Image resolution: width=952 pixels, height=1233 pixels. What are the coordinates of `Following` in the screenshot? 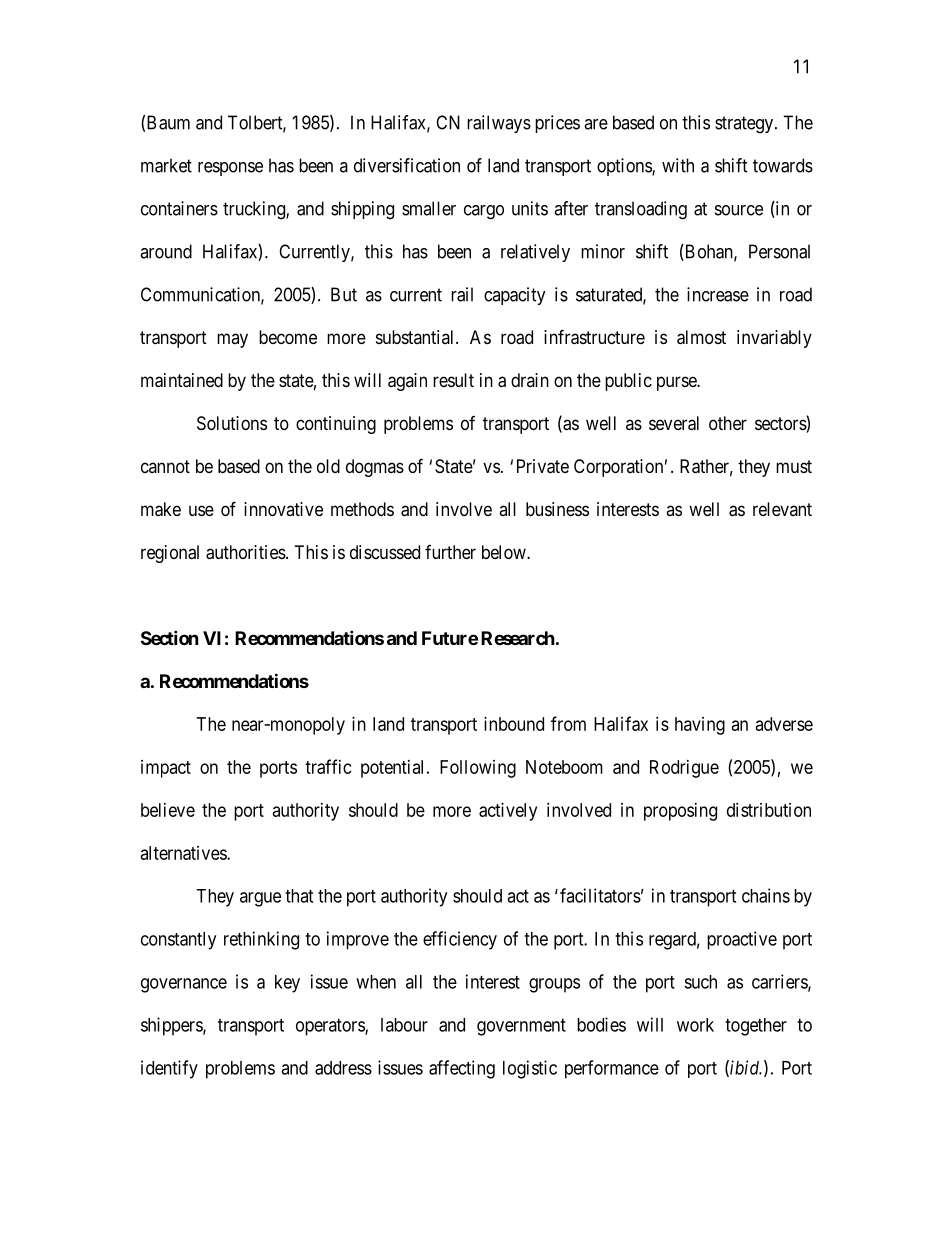 It's located at (478, 769).
